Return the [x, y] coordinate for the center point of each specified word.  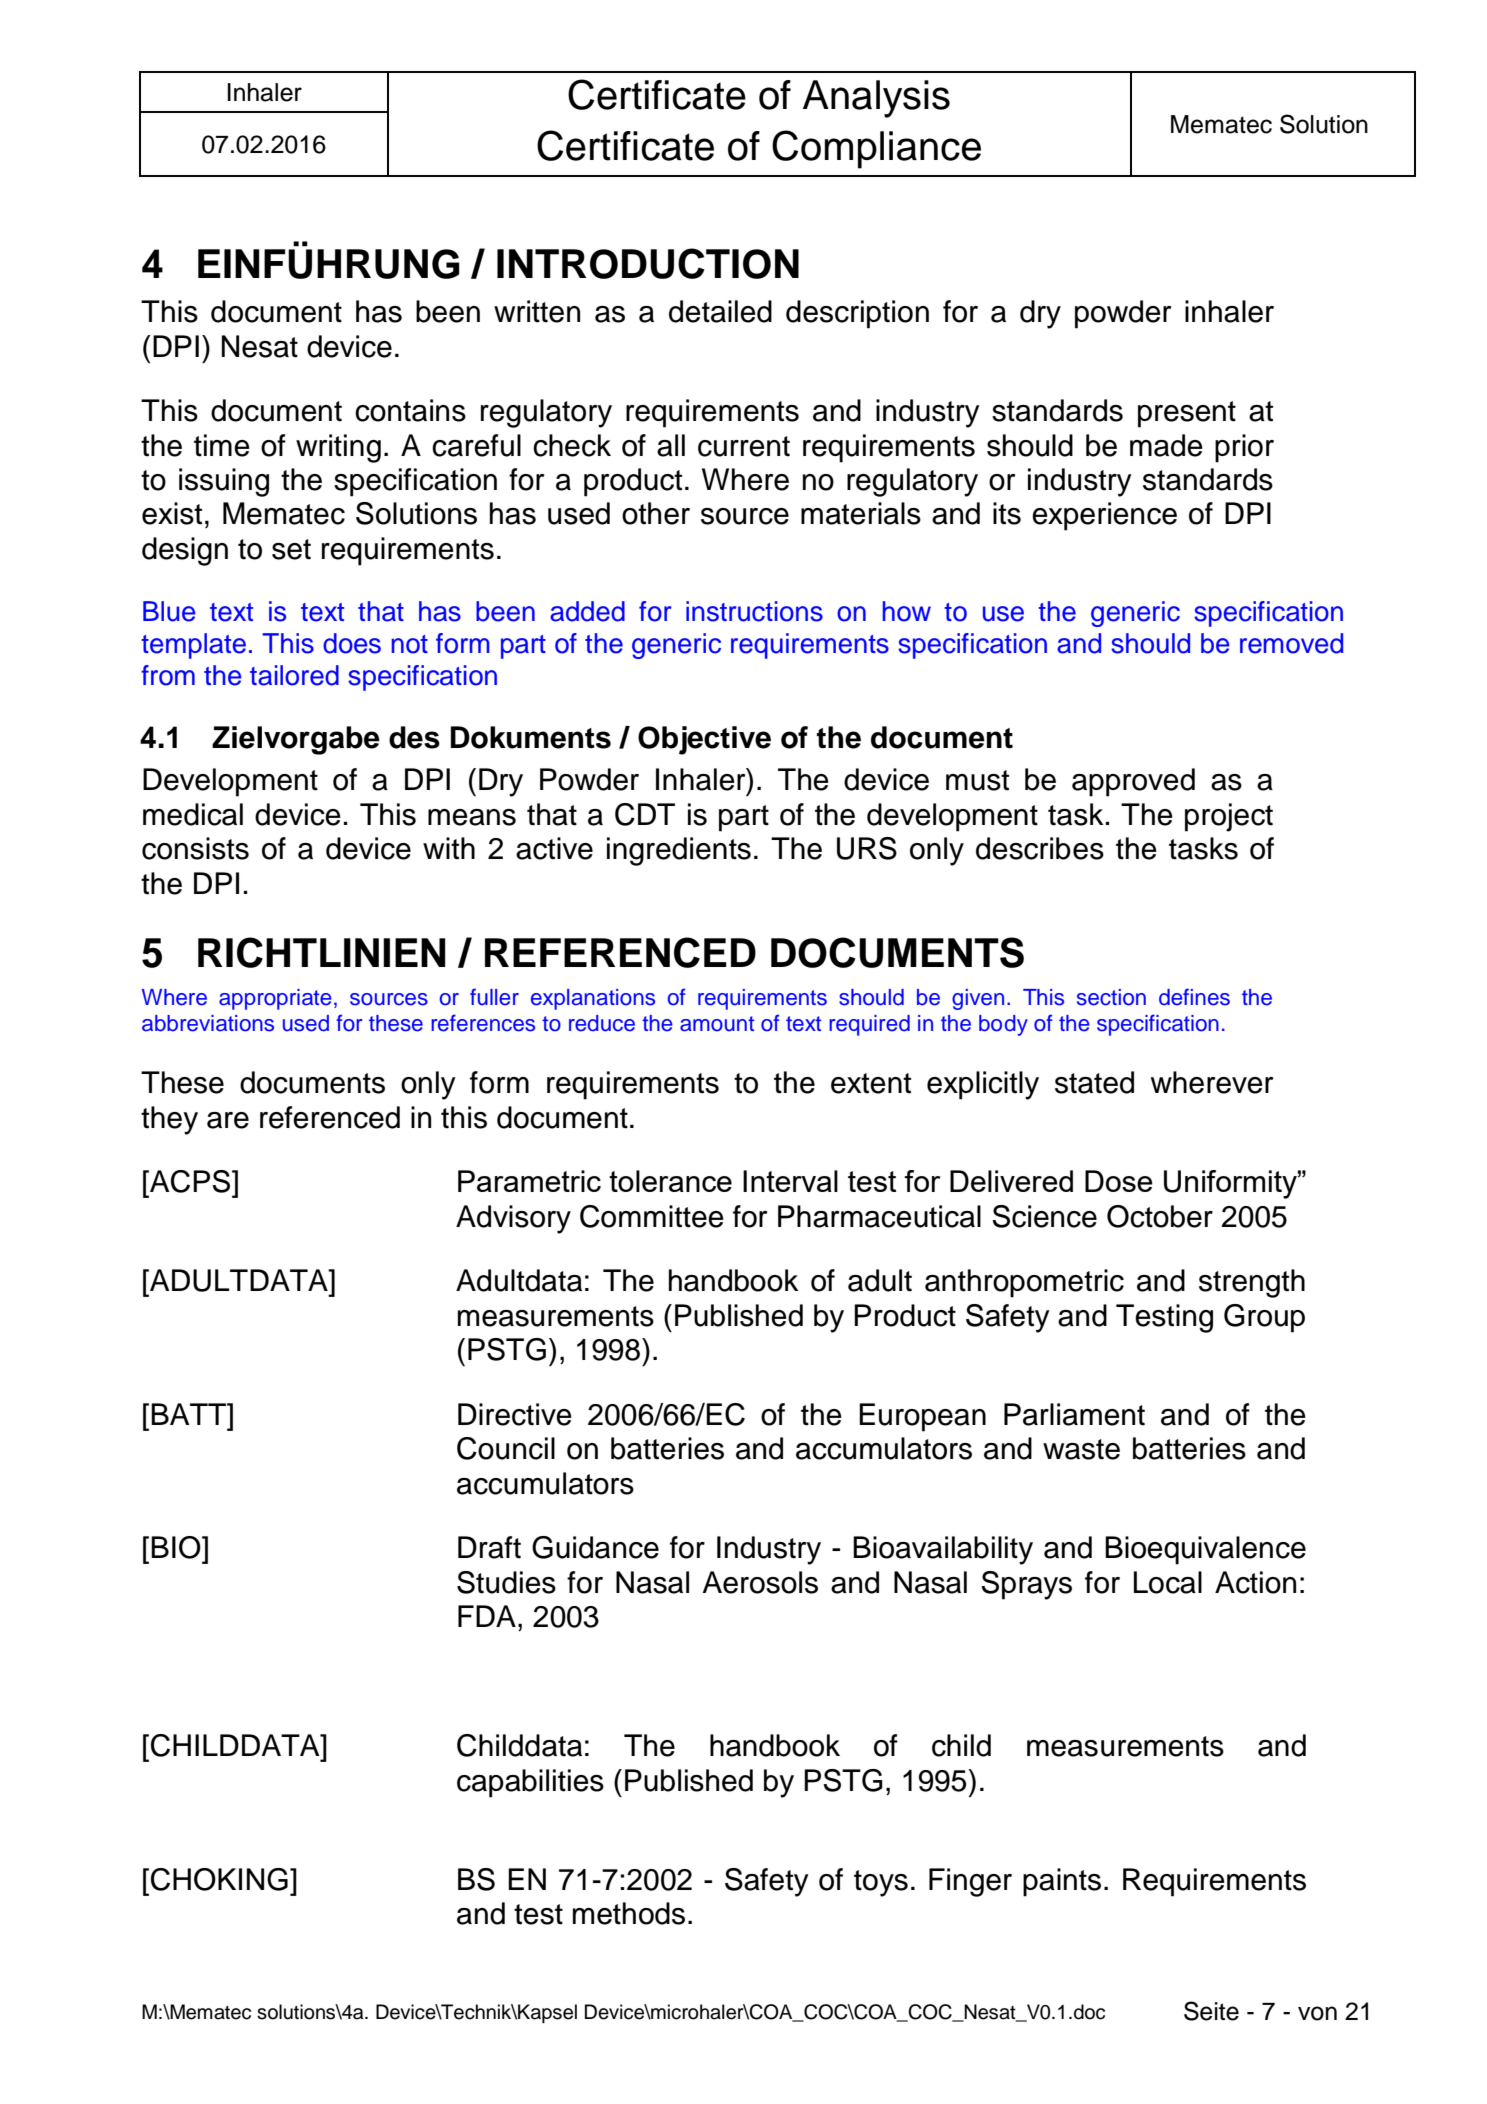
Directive [515, 1414]
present [1187, 414]
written [537, 311]
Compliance [876, 149]
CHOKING [219, 1879]
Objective [704, 740]
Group [1264, 1318]
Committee [652, 1216]
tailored [294, 675]
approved [1133, 782]
